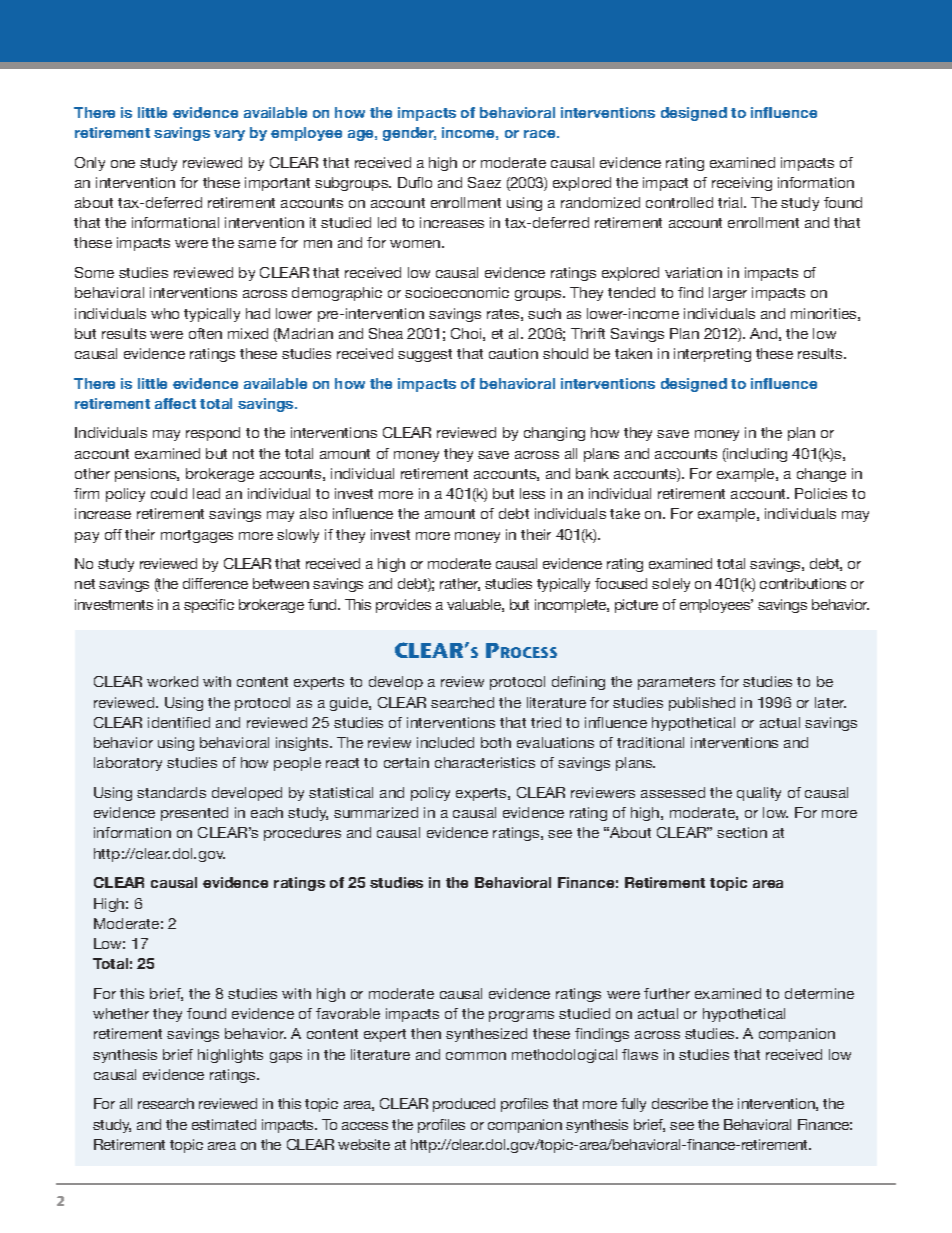 The height and width of the image is (1233, 952). Describe the element at coordinates (229, 135) in the image. I see `vary` at that location.
